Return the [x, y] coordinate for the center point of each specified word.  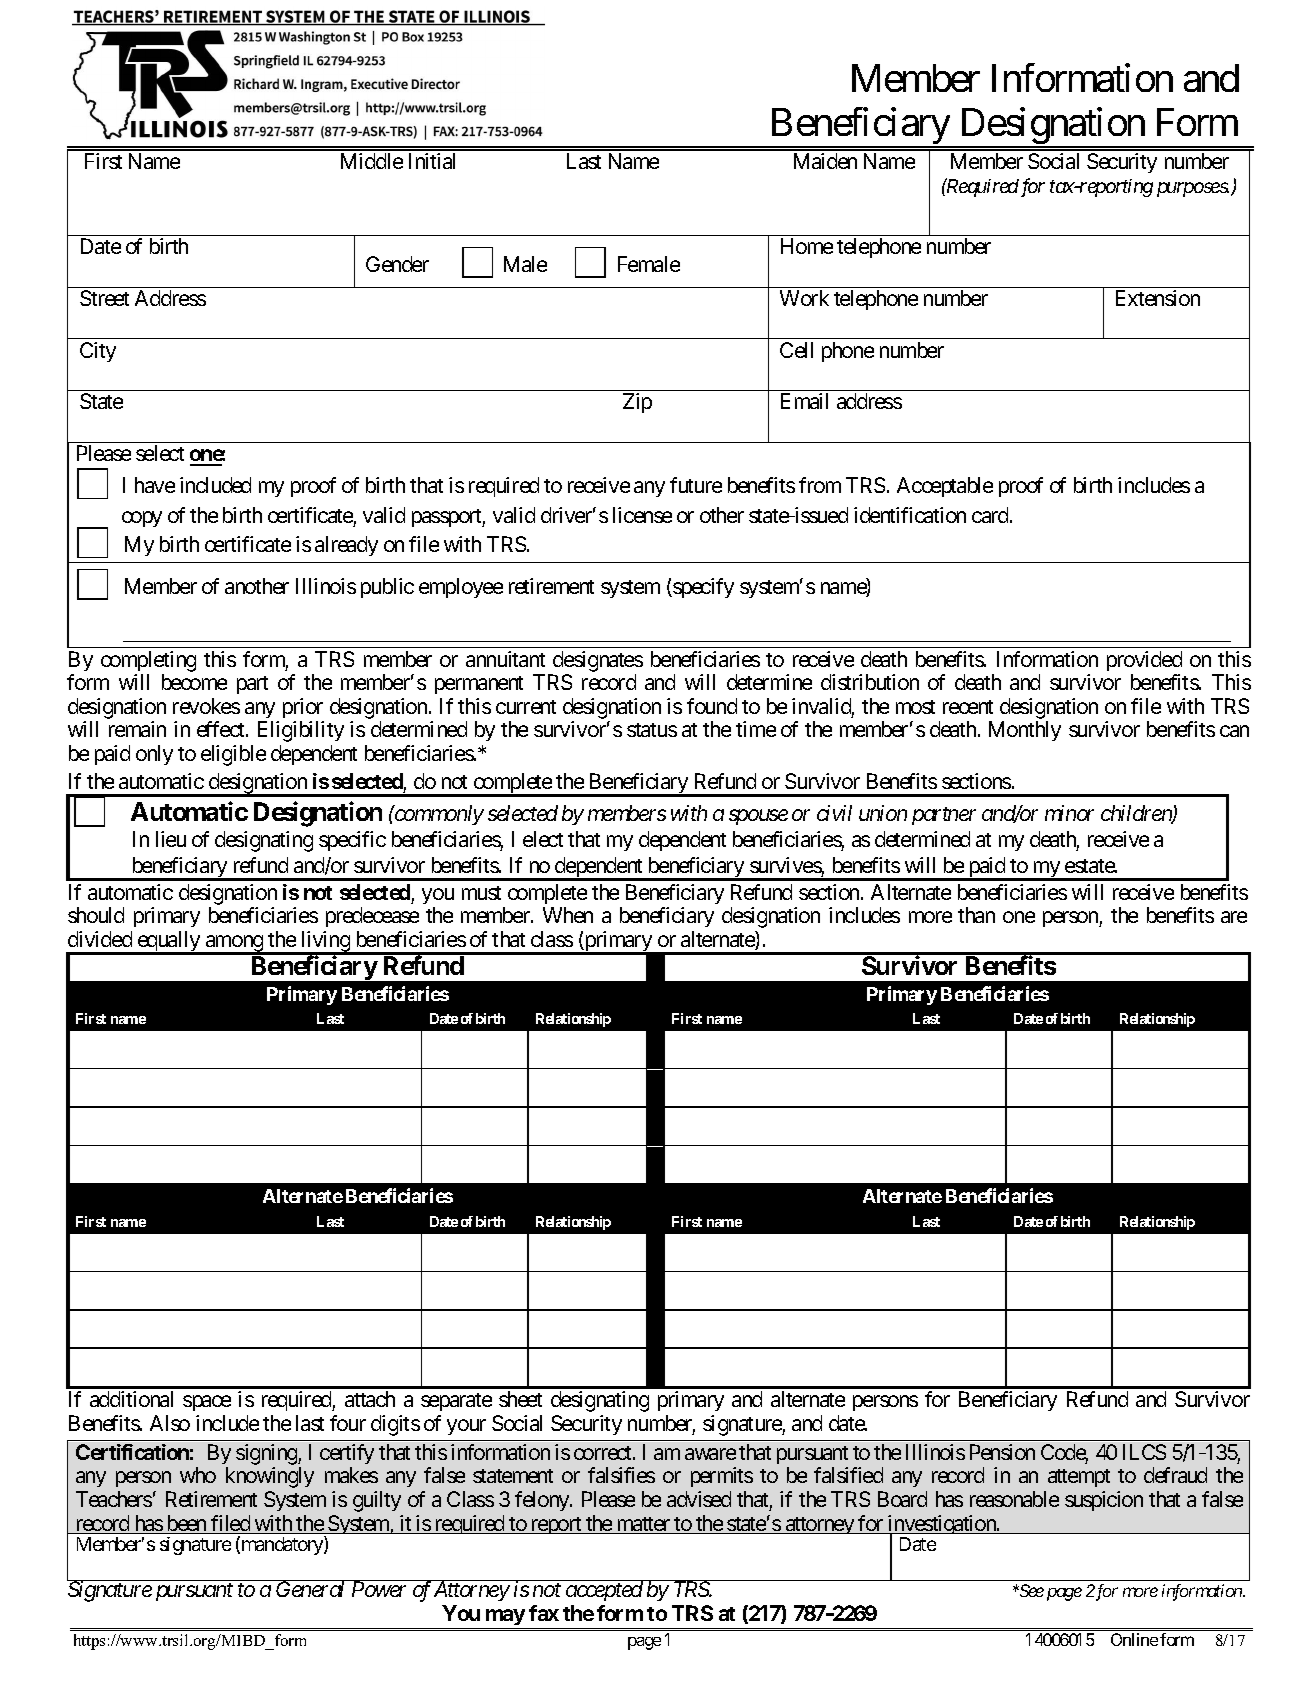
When [568, 915]
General [310, 1589]
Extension [1158, 298]
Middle [372, 161]
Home [807, 246]
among [234, 944]
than [976, 915]
